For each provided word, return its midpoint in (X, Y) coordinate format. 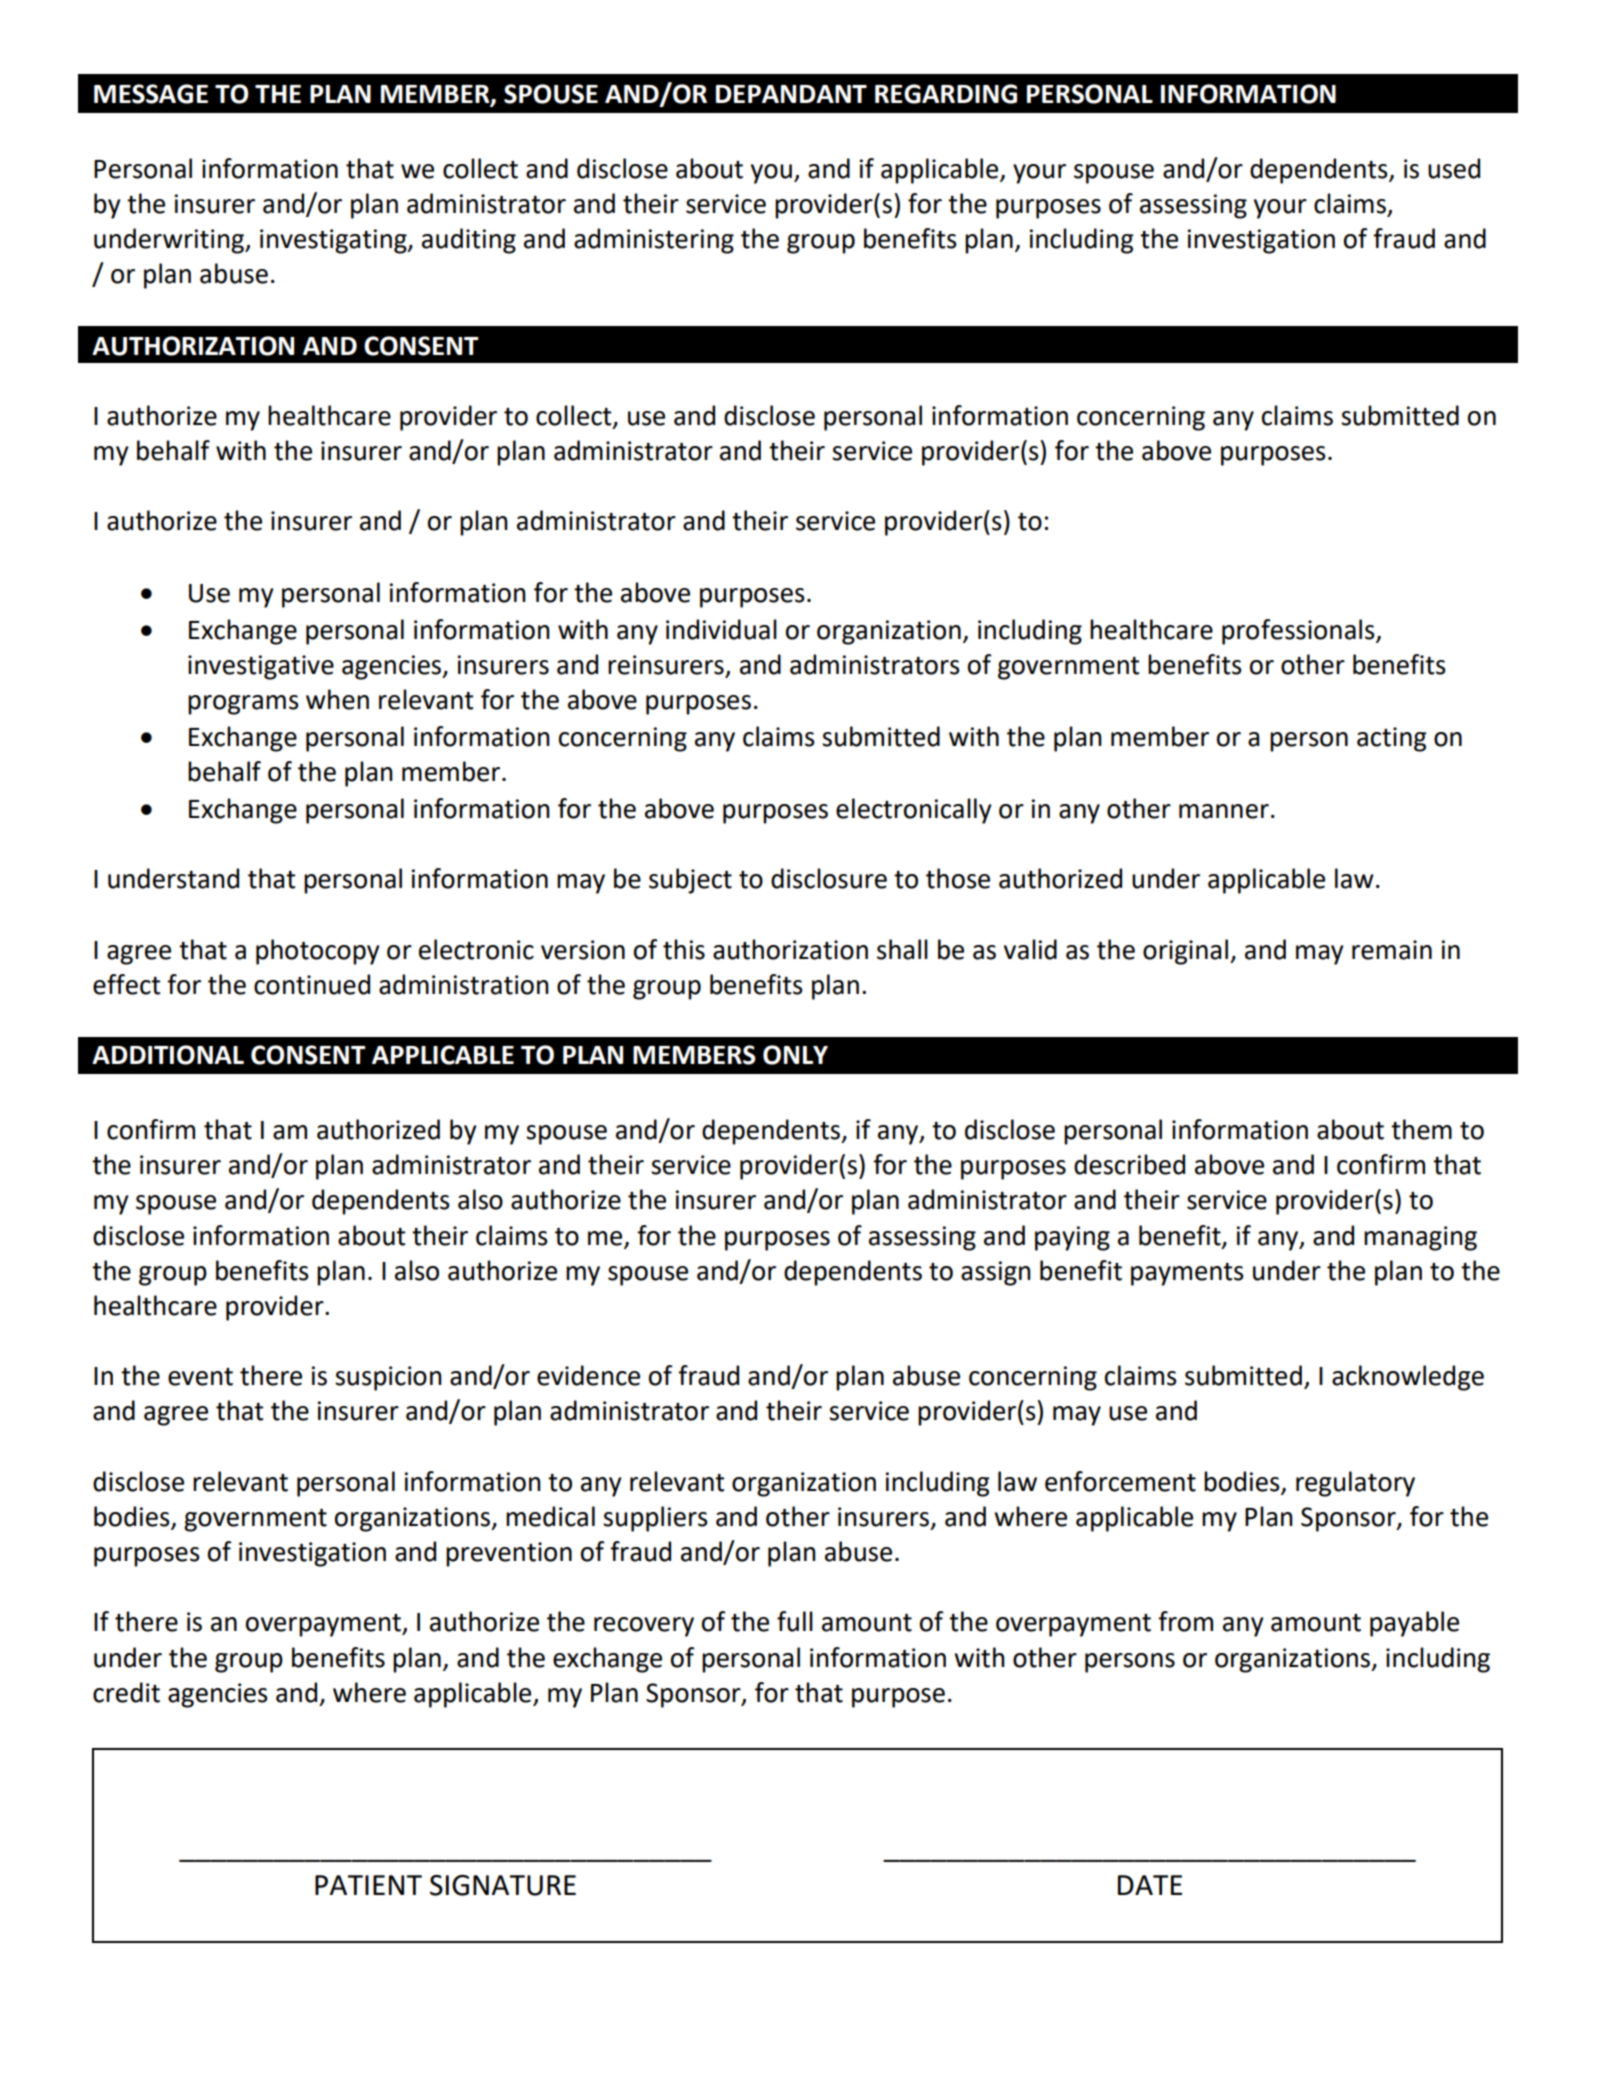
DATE (1150, 1885)
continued (312, 984)
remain (1392, 950)
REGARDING (946, 94)
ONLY (795, 1055)
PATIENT (368, 1885)
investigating (334, 241)
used (1454, 168)
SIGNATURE (503, 1885)
